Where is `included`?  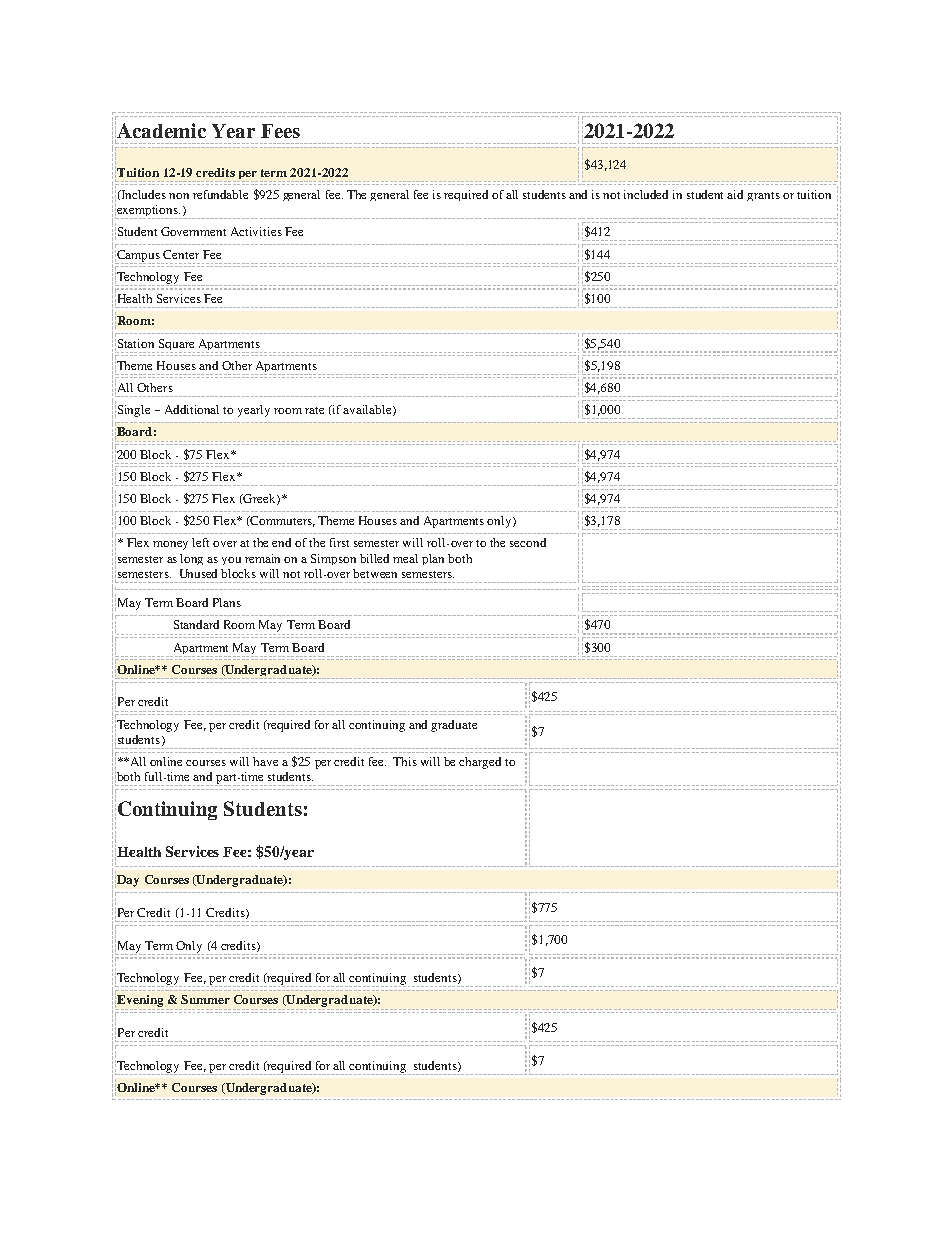
included is located at coordinates (646, 194).
